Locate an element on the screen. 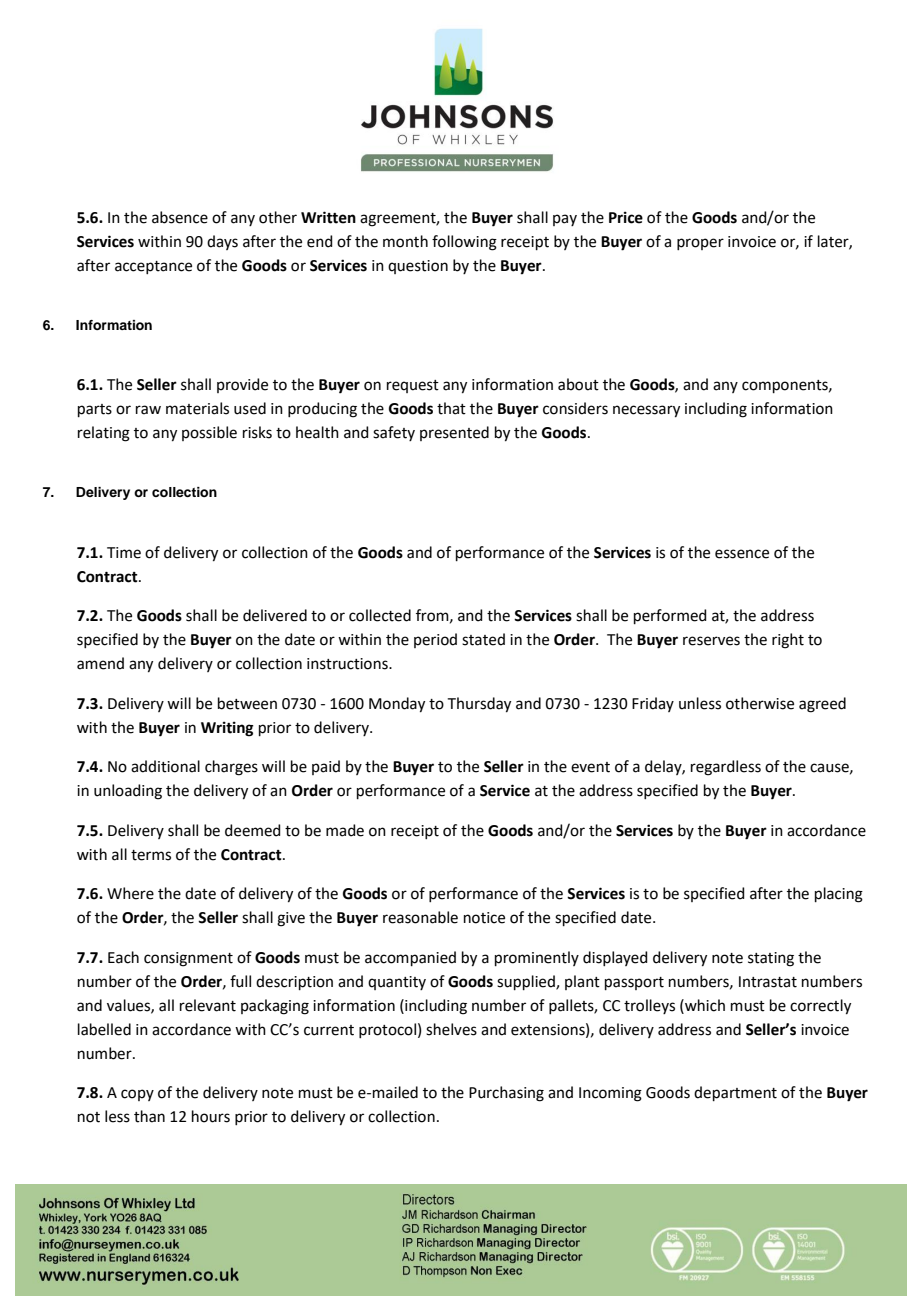  copy is located at coordinates (137, 1095).
